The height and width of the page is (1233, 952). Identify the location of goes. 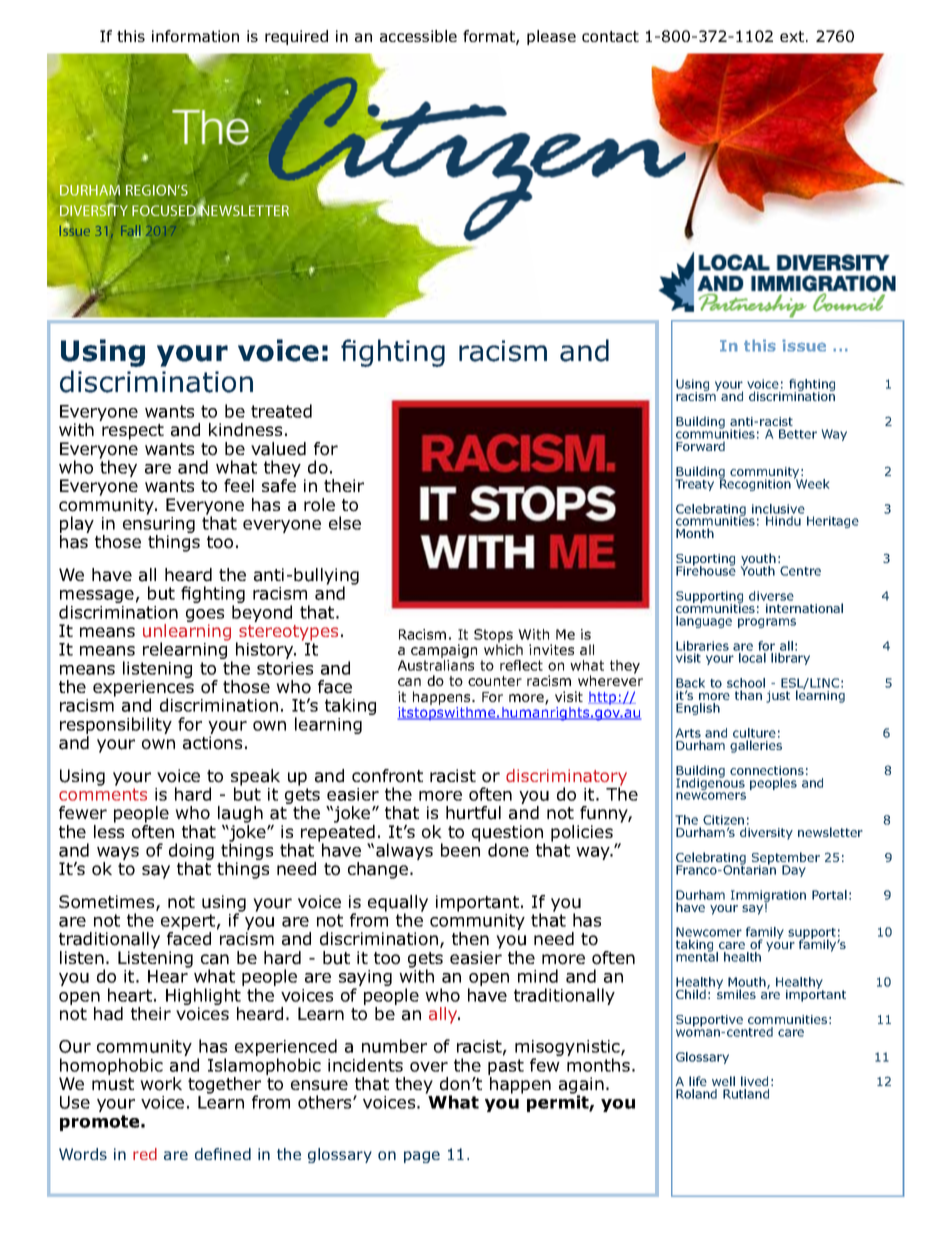
(205, 617).
